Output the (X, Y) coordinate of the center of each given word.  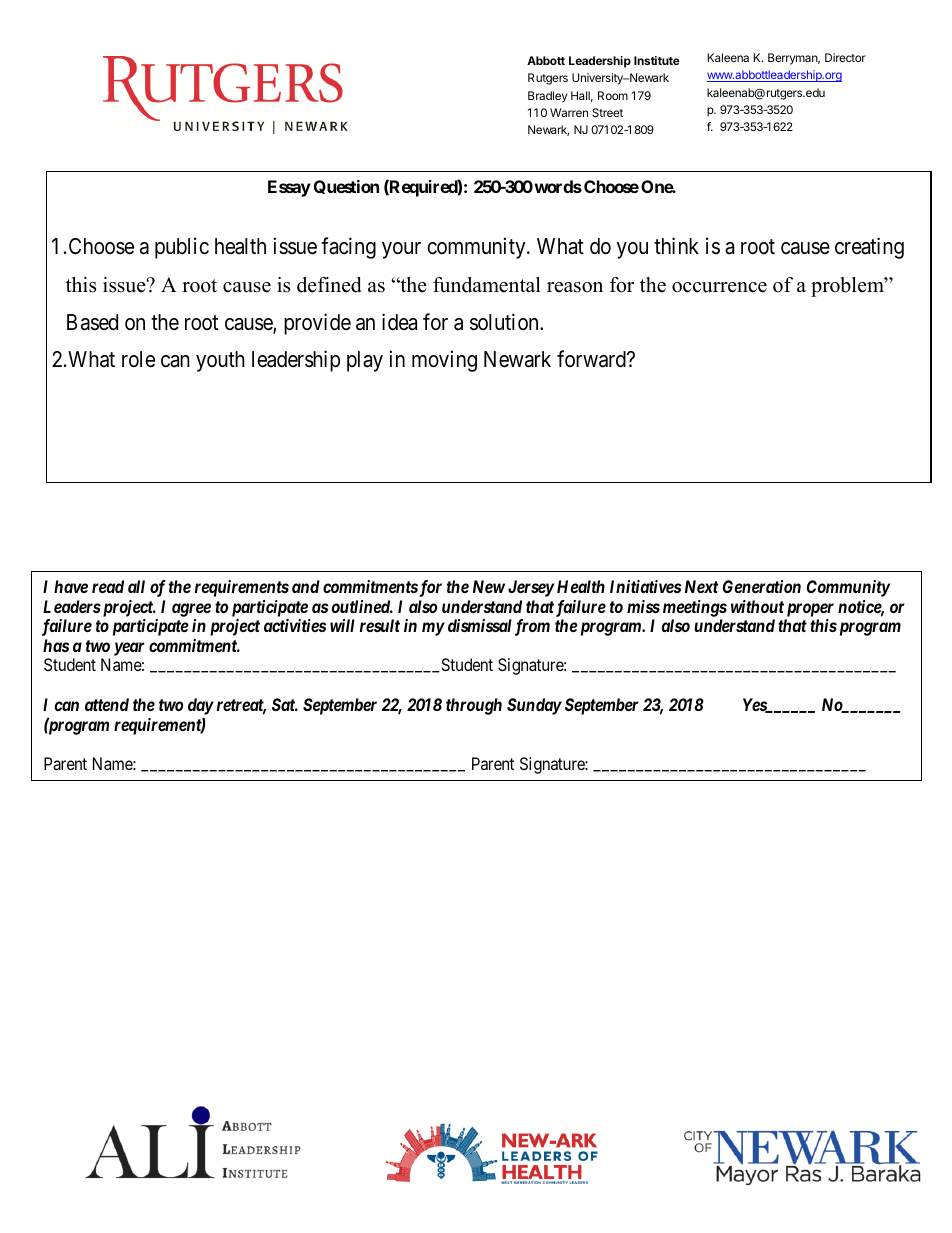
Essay (289, 188)
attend (107, 704)
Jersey (531, 588)
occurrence (719, 287)
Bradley (548, 97)
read (108, 586)
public (182, 248)
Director (845, 57)
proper (810, 610)
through (474, 706)
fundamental (487, 285)
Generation (762, 586)
